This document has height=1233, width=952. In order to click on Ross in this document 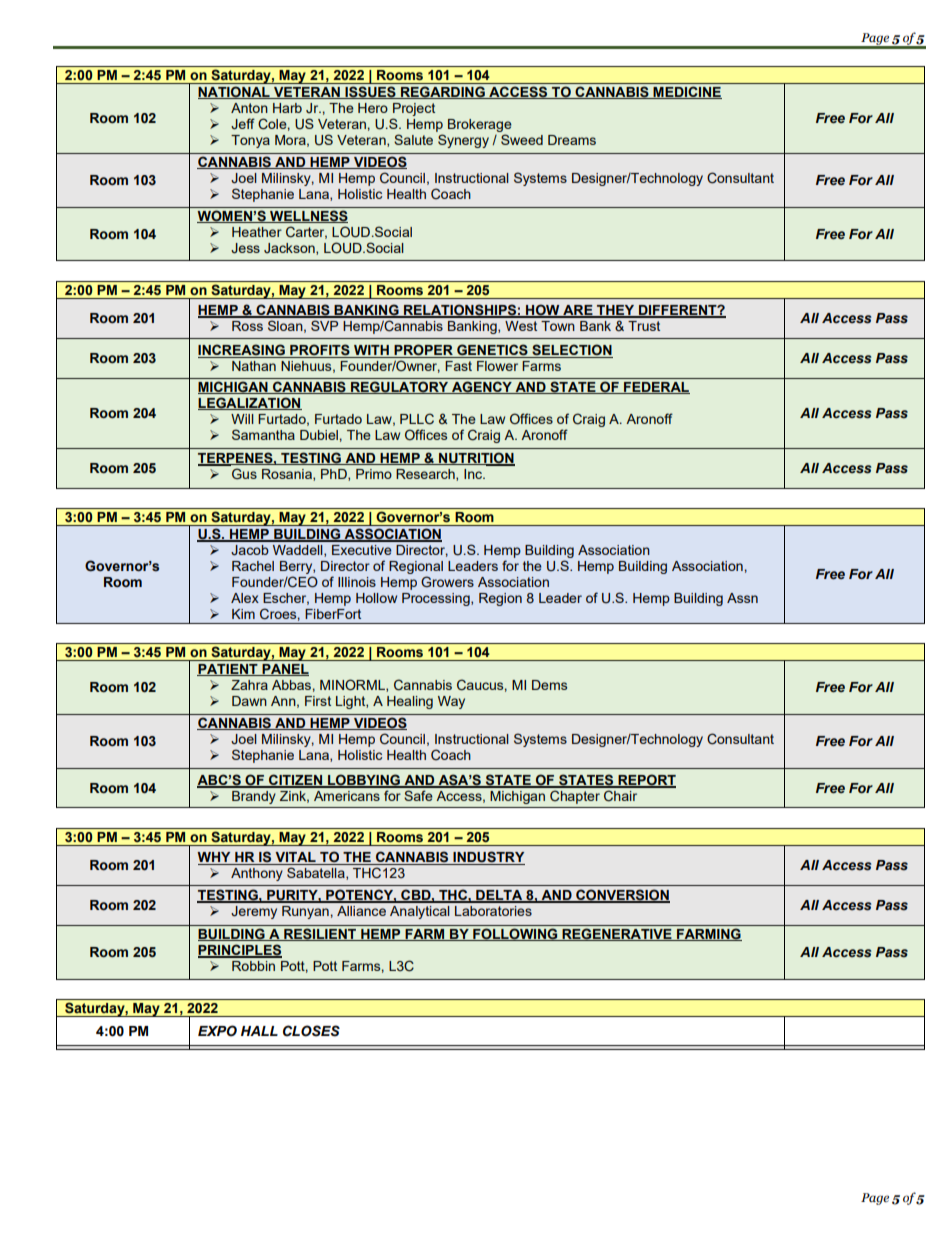, I will do `click(247, 326)`.
